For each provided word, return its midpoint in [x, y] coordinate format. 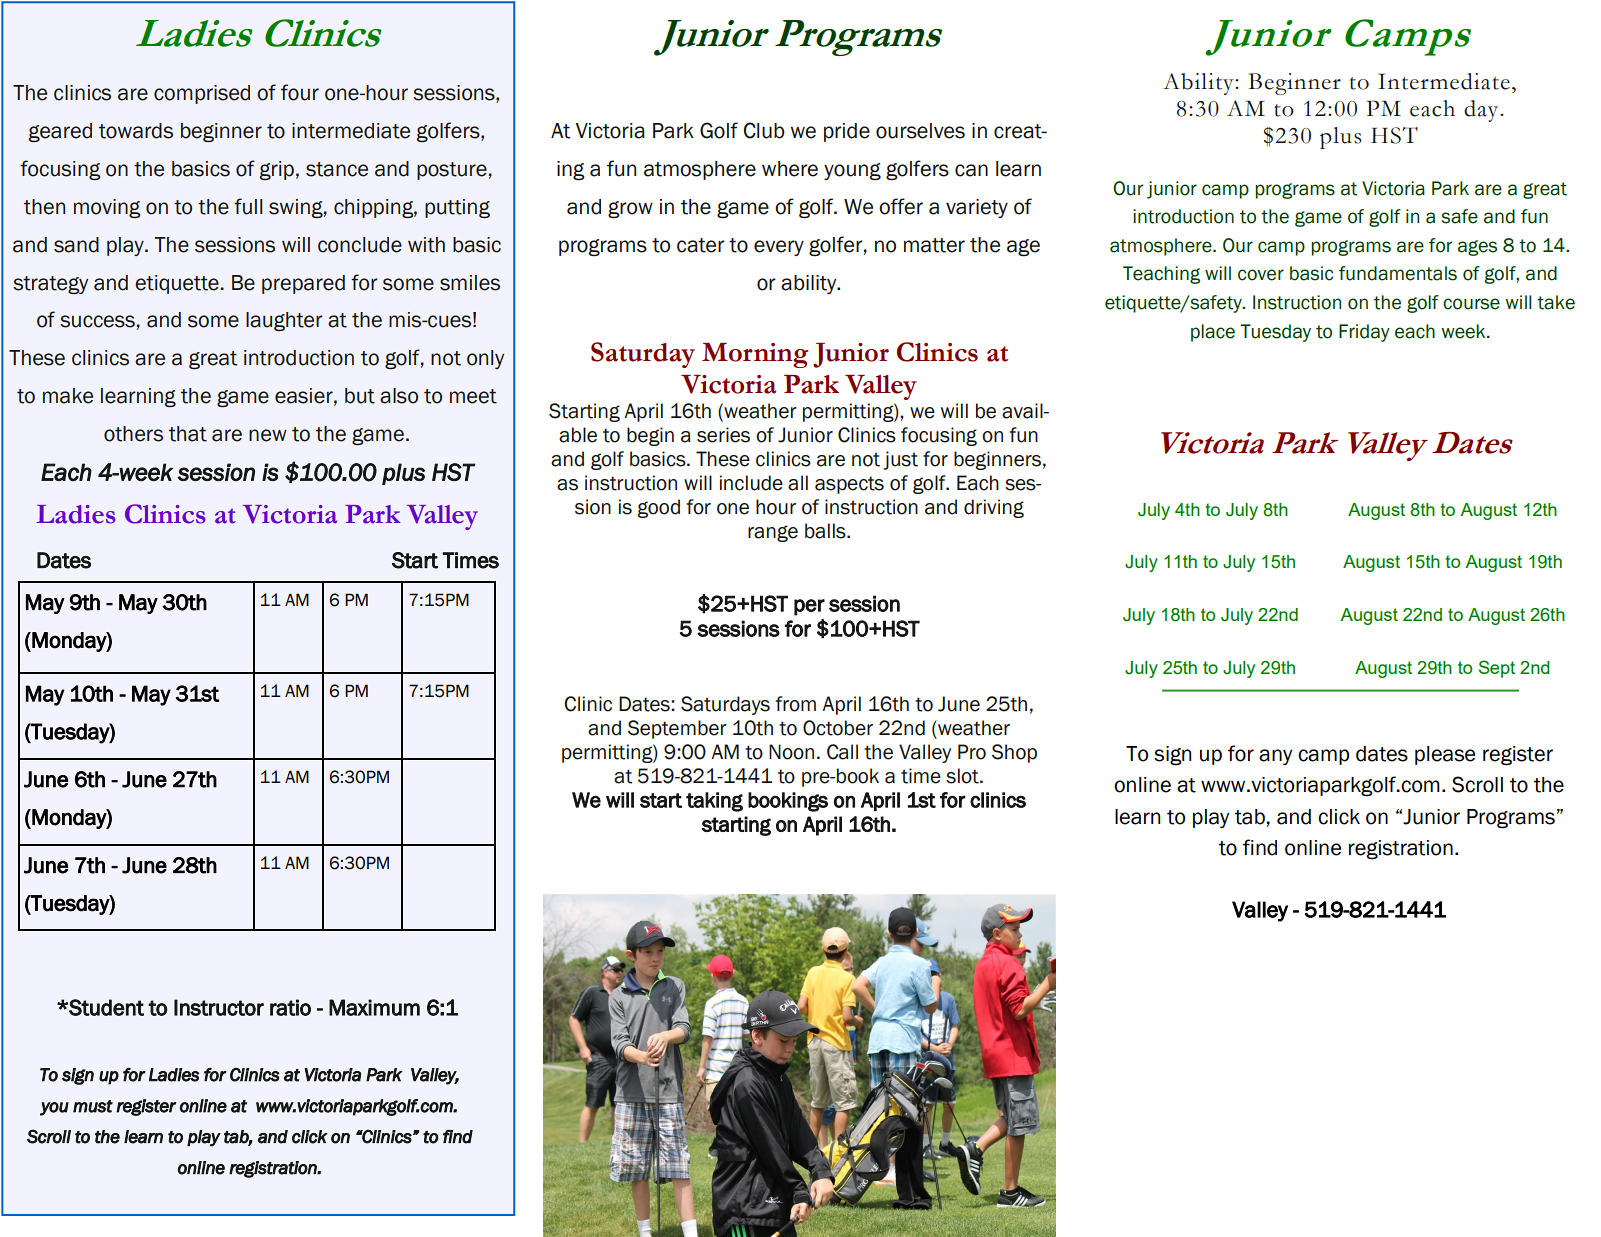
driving [994, 508]
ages [1477, 248]
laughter [284, 321]
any [1275, 757]
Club [764, 130]
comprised [202, 94]
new [268, 435]
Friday [1364, 333]
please [1445, 755]
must [93, 1106]
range [773, 533]
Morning [755, 355]
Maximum [374, 1007]
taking [714, 802]
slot [963, 776]
